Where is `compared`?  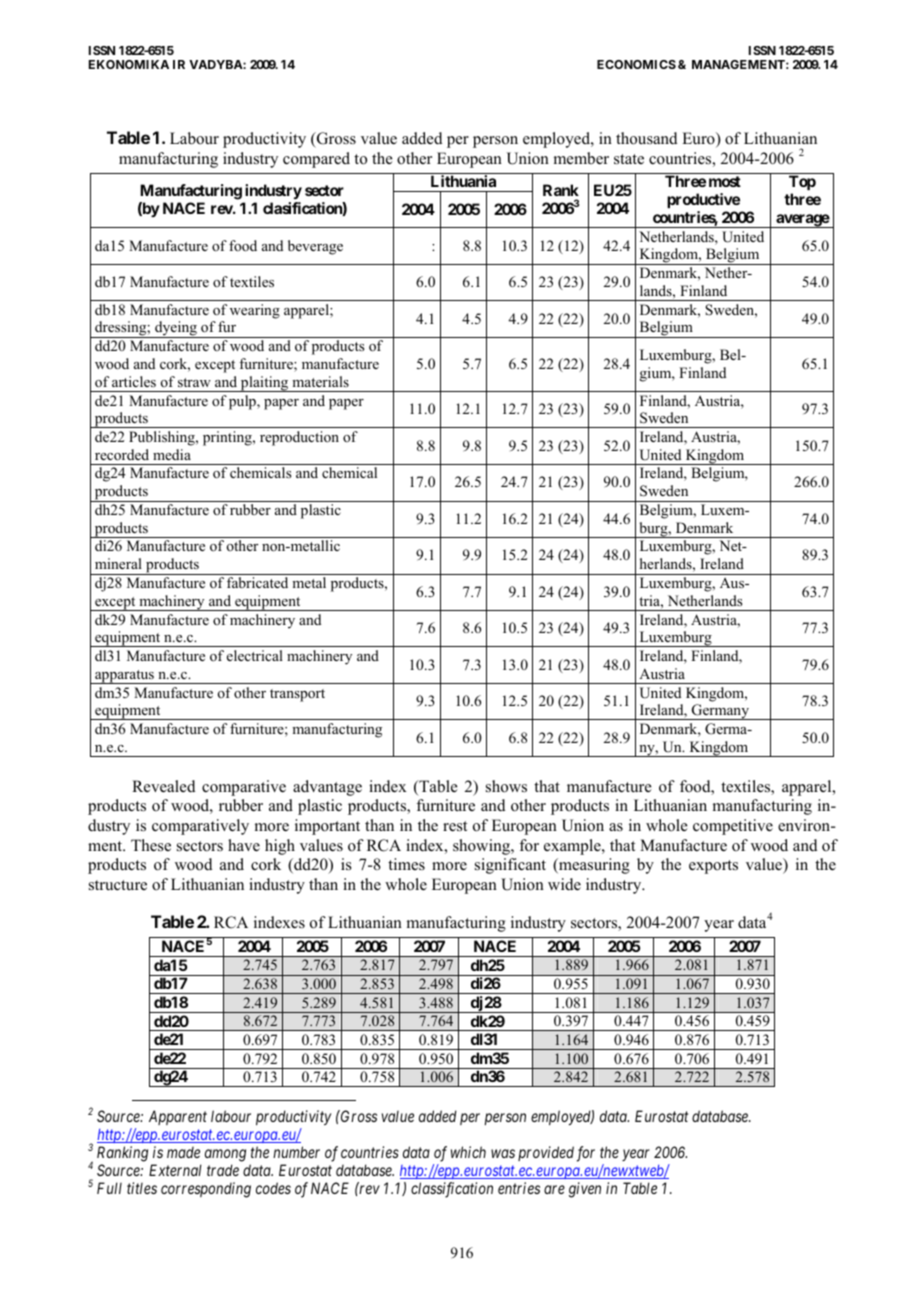
compared is located at coordinates (316, 160).
